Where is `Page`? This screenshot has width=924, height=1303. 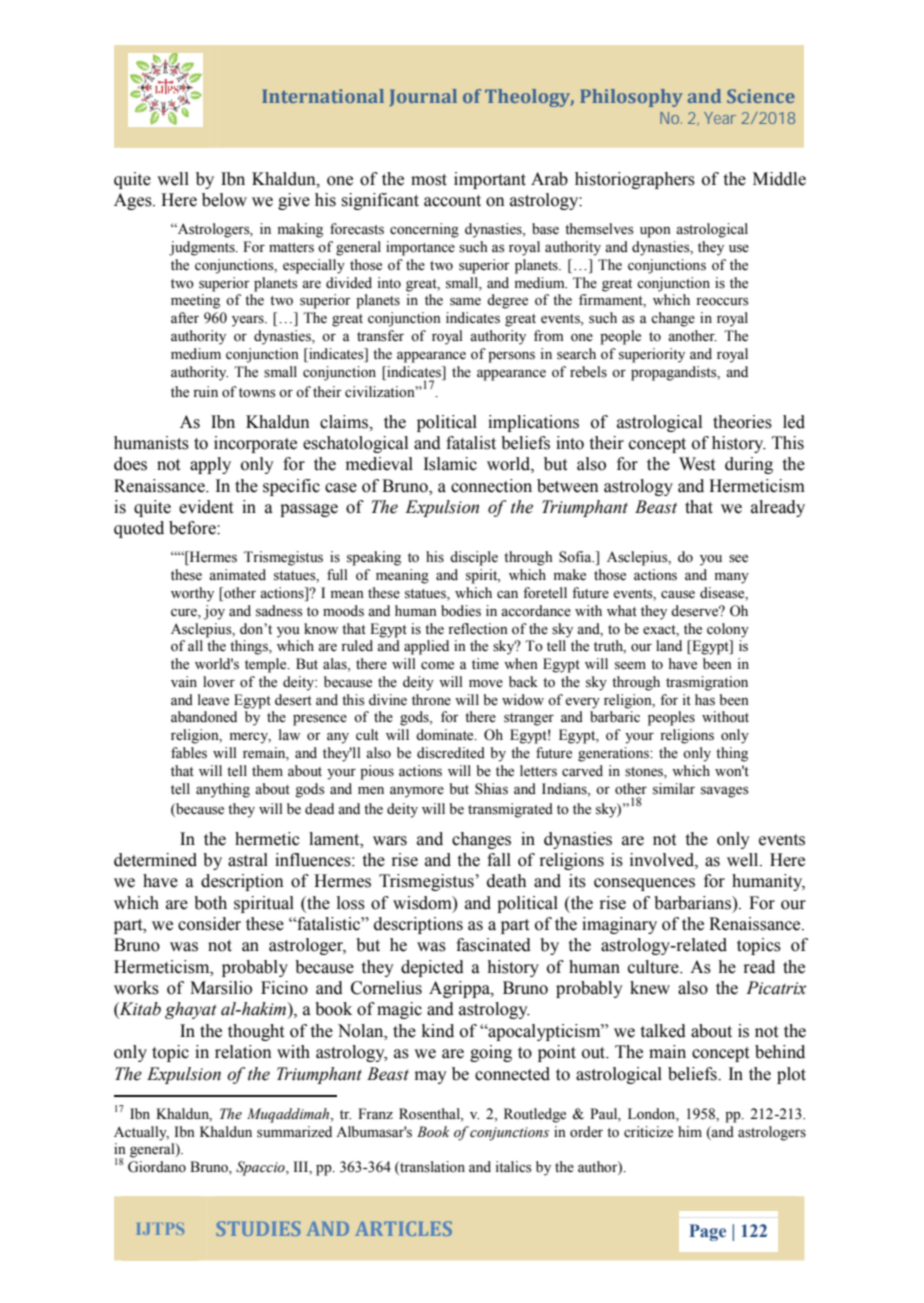 Page is located at coordinates (707, 1232).
